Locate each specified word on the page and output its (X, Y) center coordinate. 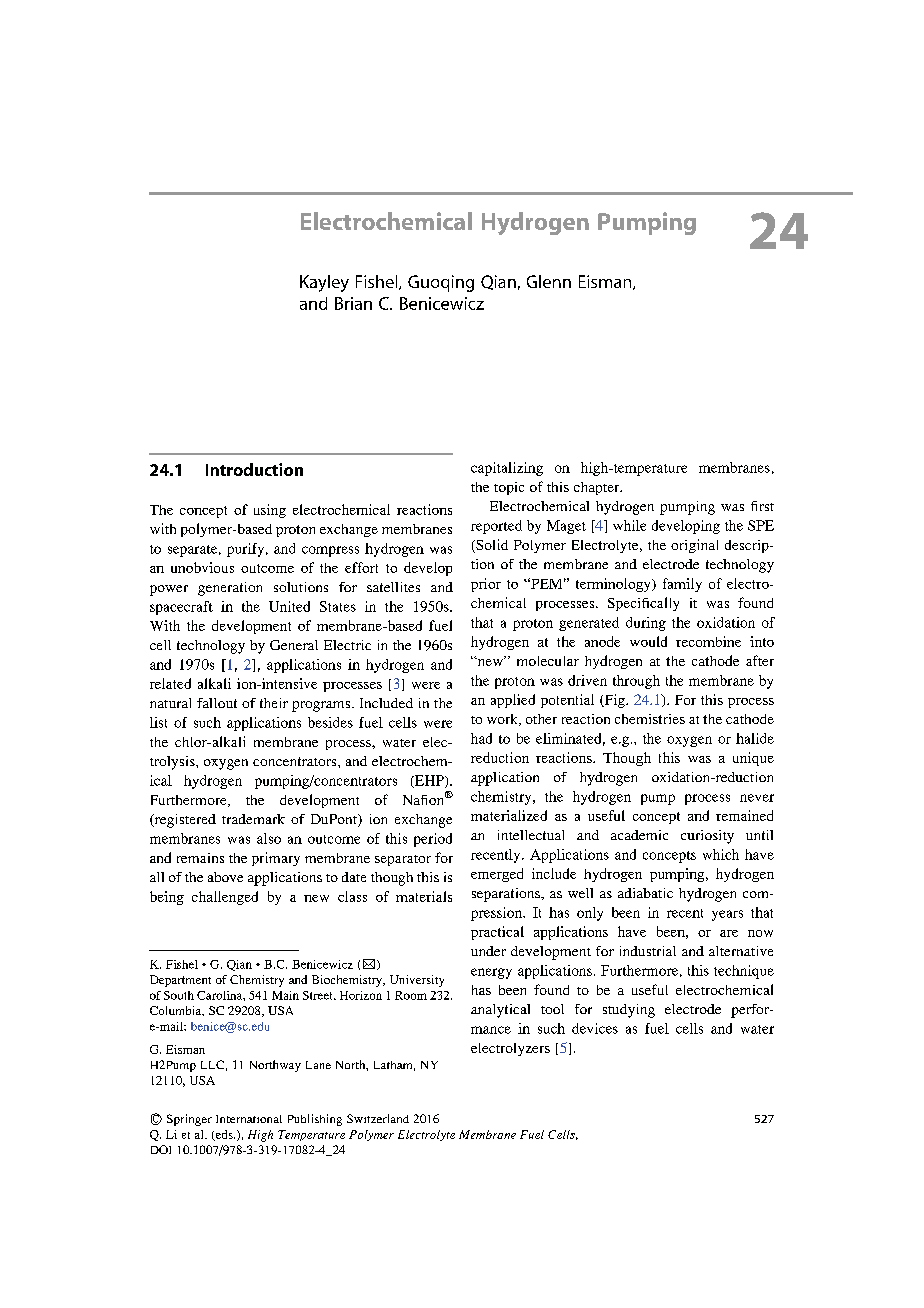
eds (224, 1135)
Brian (353, 303)
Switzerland (378, 1118)
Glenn (549, 281)
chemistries (650, 719)
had (481, 738)
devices (595, 1028)
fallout (217, 703)
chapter (598, 488)
